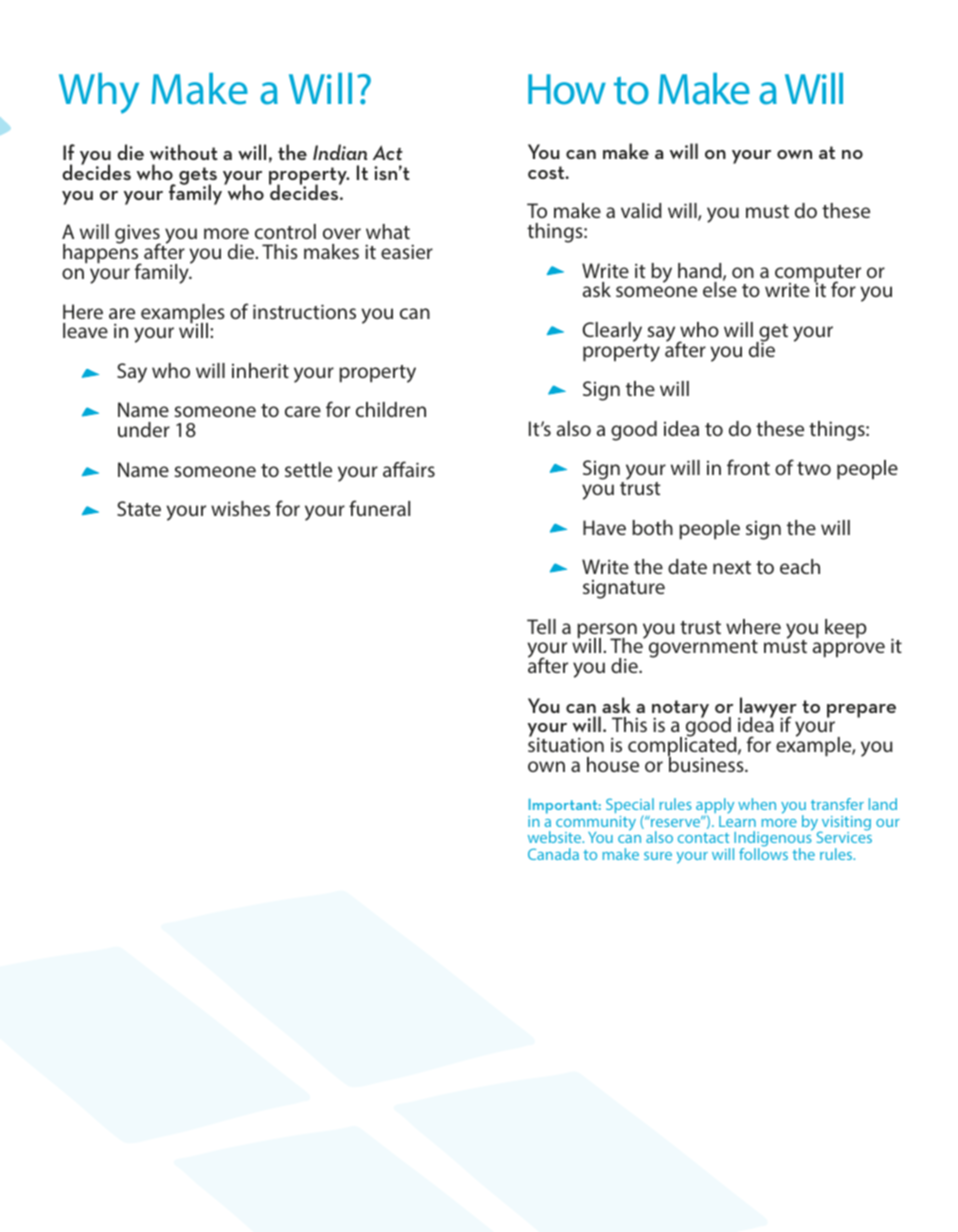  Describe the element at coordinates (641, 210) in the document. I see `valid` at that location.
